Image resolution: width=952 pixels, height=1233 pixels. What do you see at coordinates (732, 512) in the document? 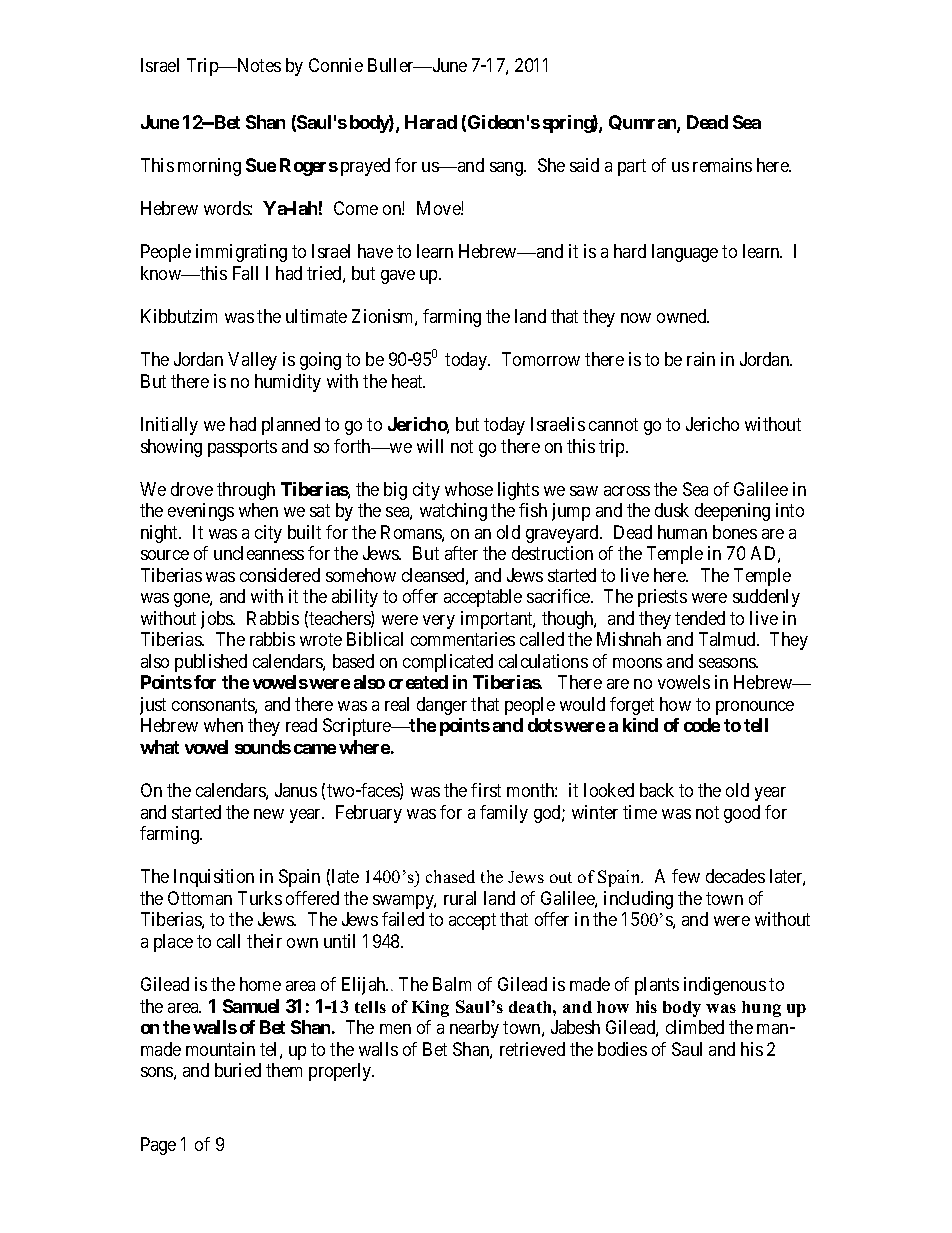
I see `deepening` at bounding box center [732, 512].
